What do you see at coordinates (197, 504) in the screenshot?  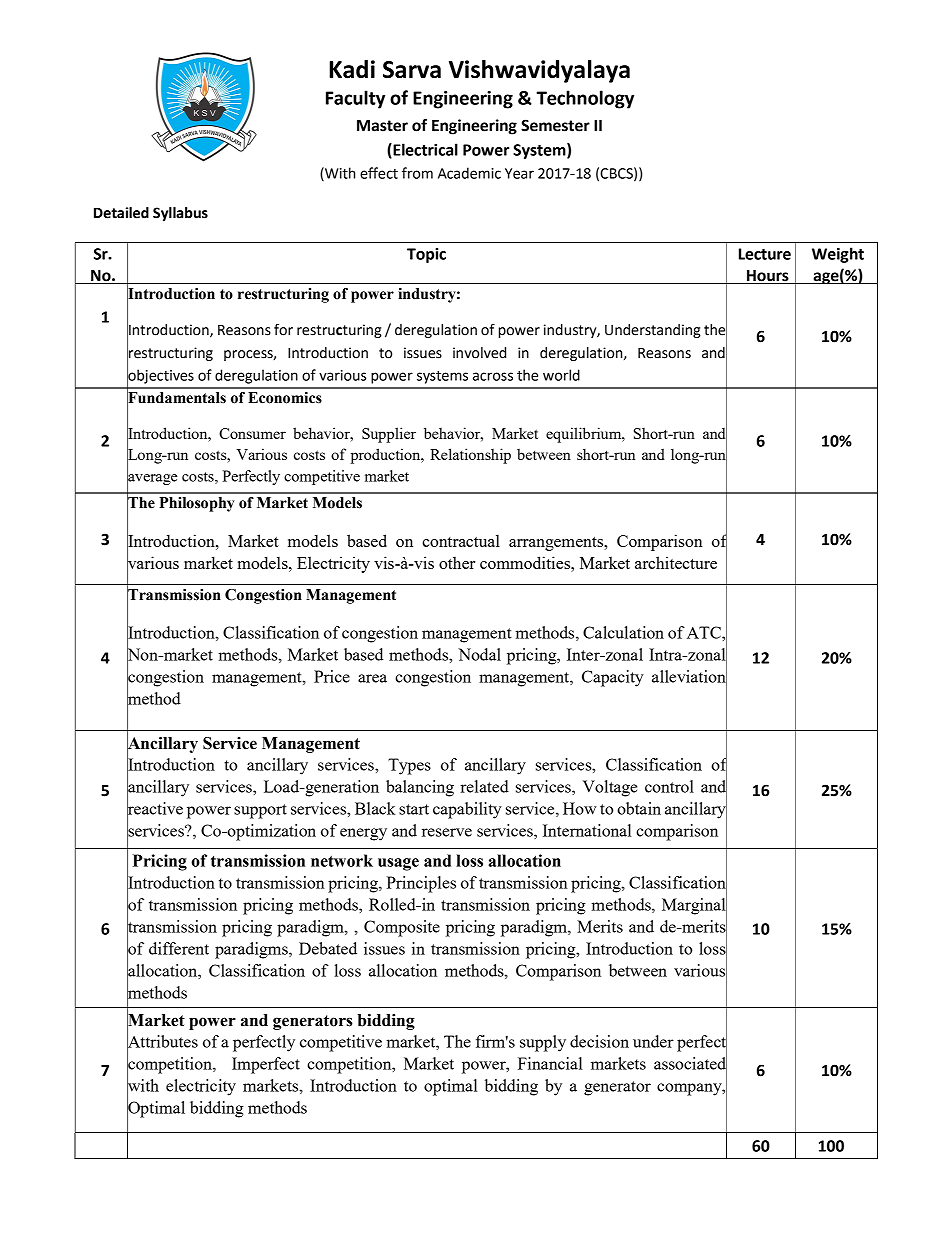 I see `Philosophy` at bounding box center [197, 504].
